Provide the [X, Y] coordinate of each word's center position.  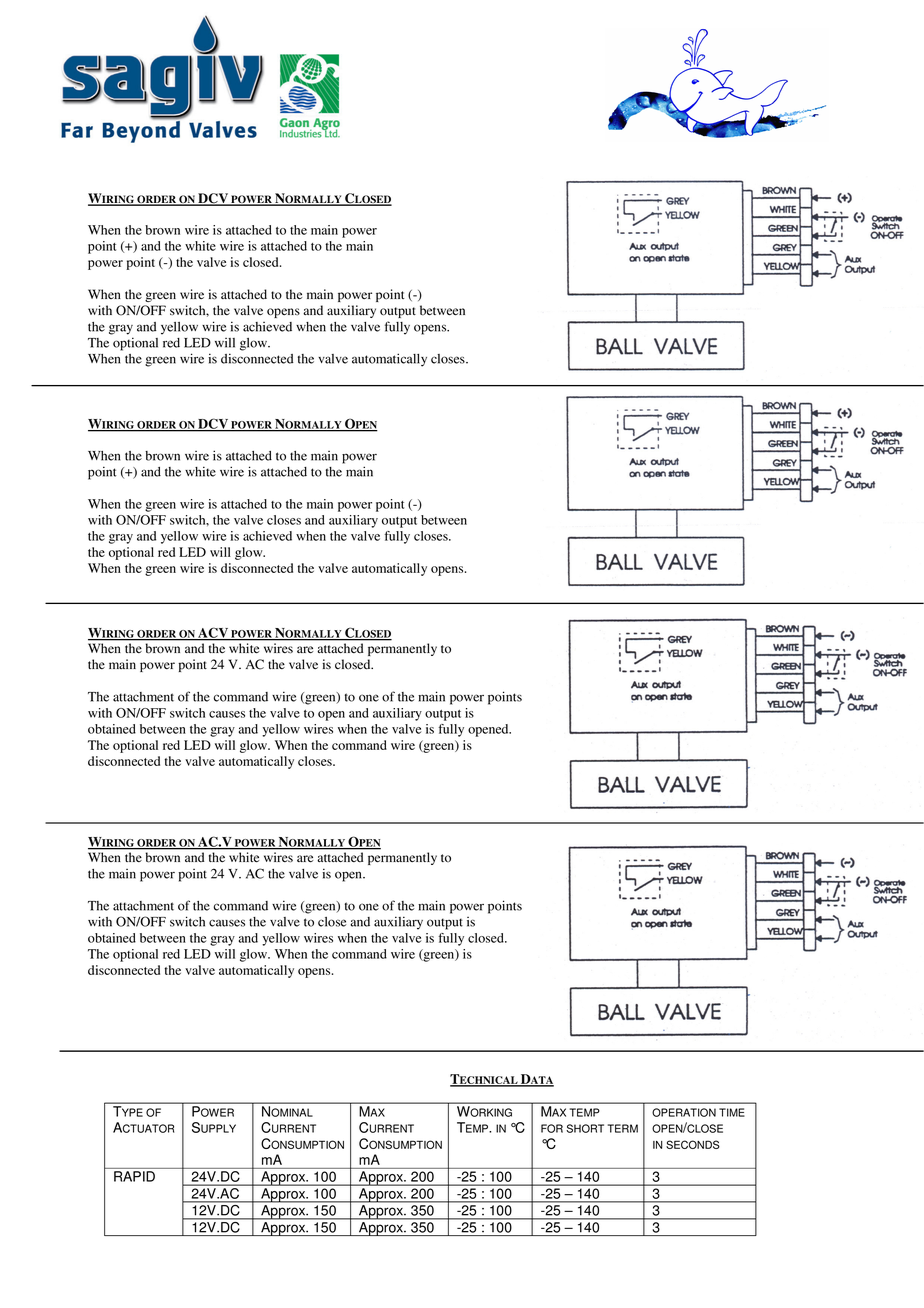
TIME [732, 1112]
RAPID [134, 1176]
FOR [552, 1128]
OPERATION [684, 1112]
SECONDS [693, 1144]
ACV [213, 633]
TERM [622, 1128]
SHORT [585, 1128]
